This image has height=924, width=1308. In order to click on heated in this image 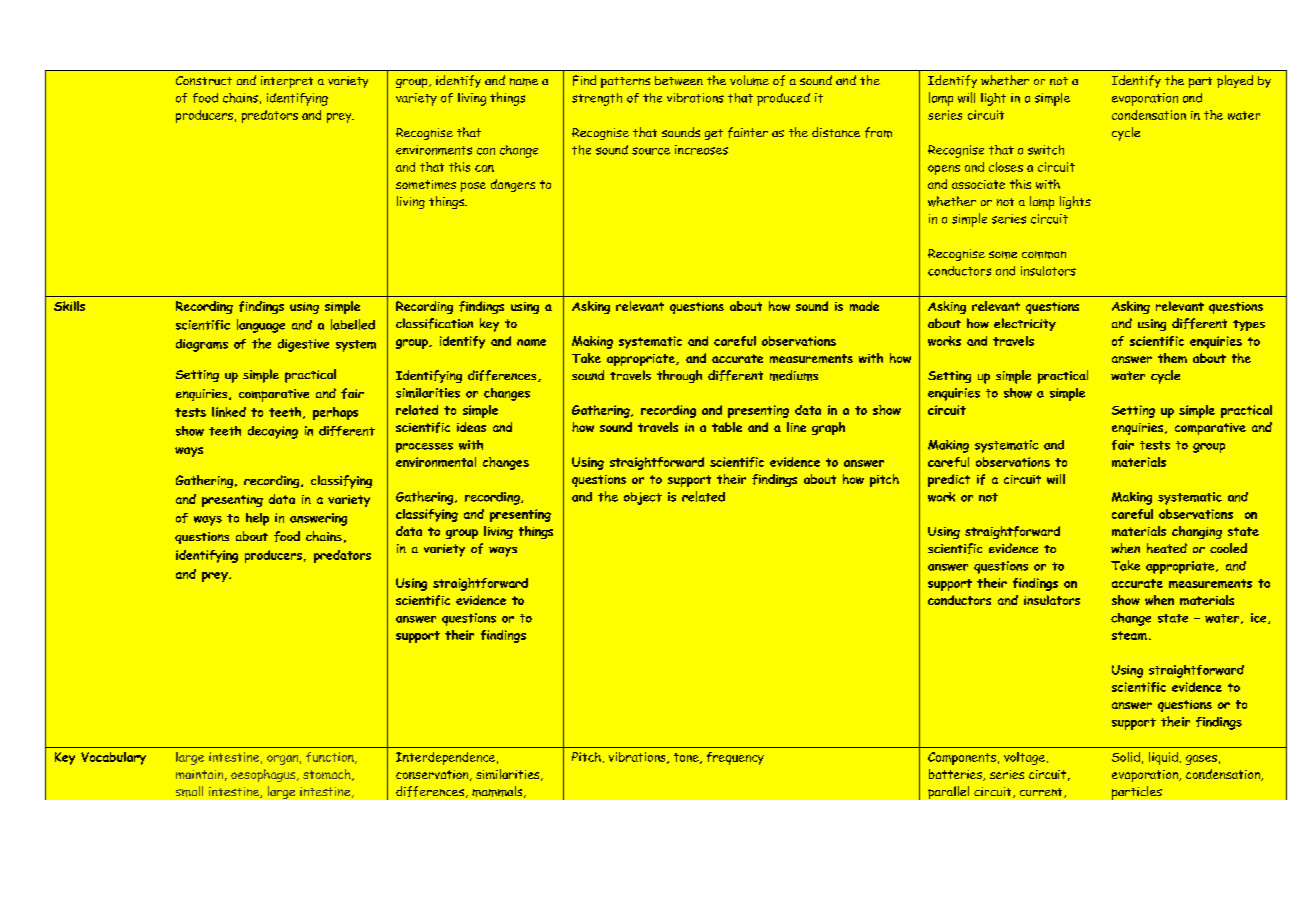, I will do `click(1167, 548)`.
